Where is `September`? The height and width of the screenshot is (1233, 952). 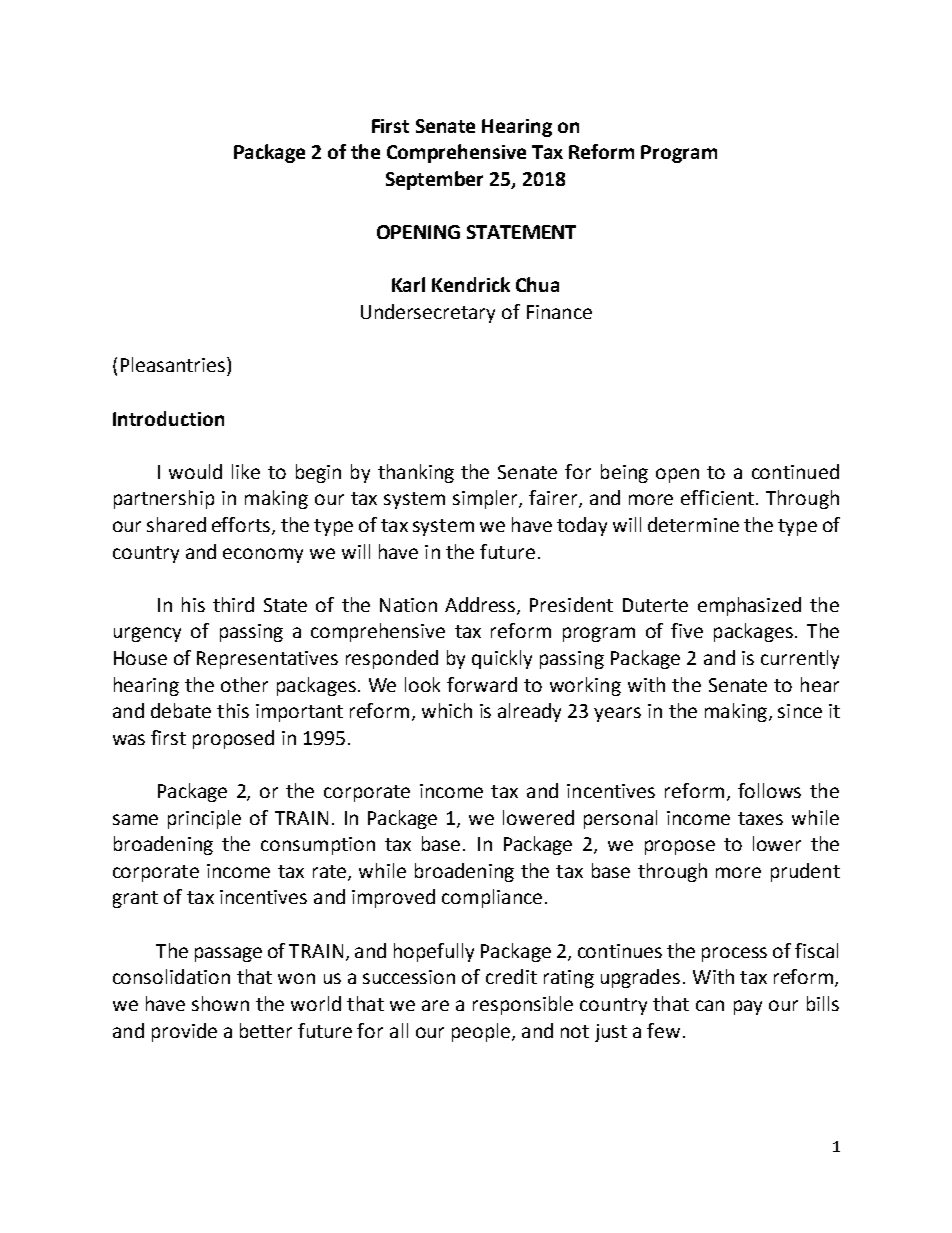
September is located at coordinates (434, 180).
